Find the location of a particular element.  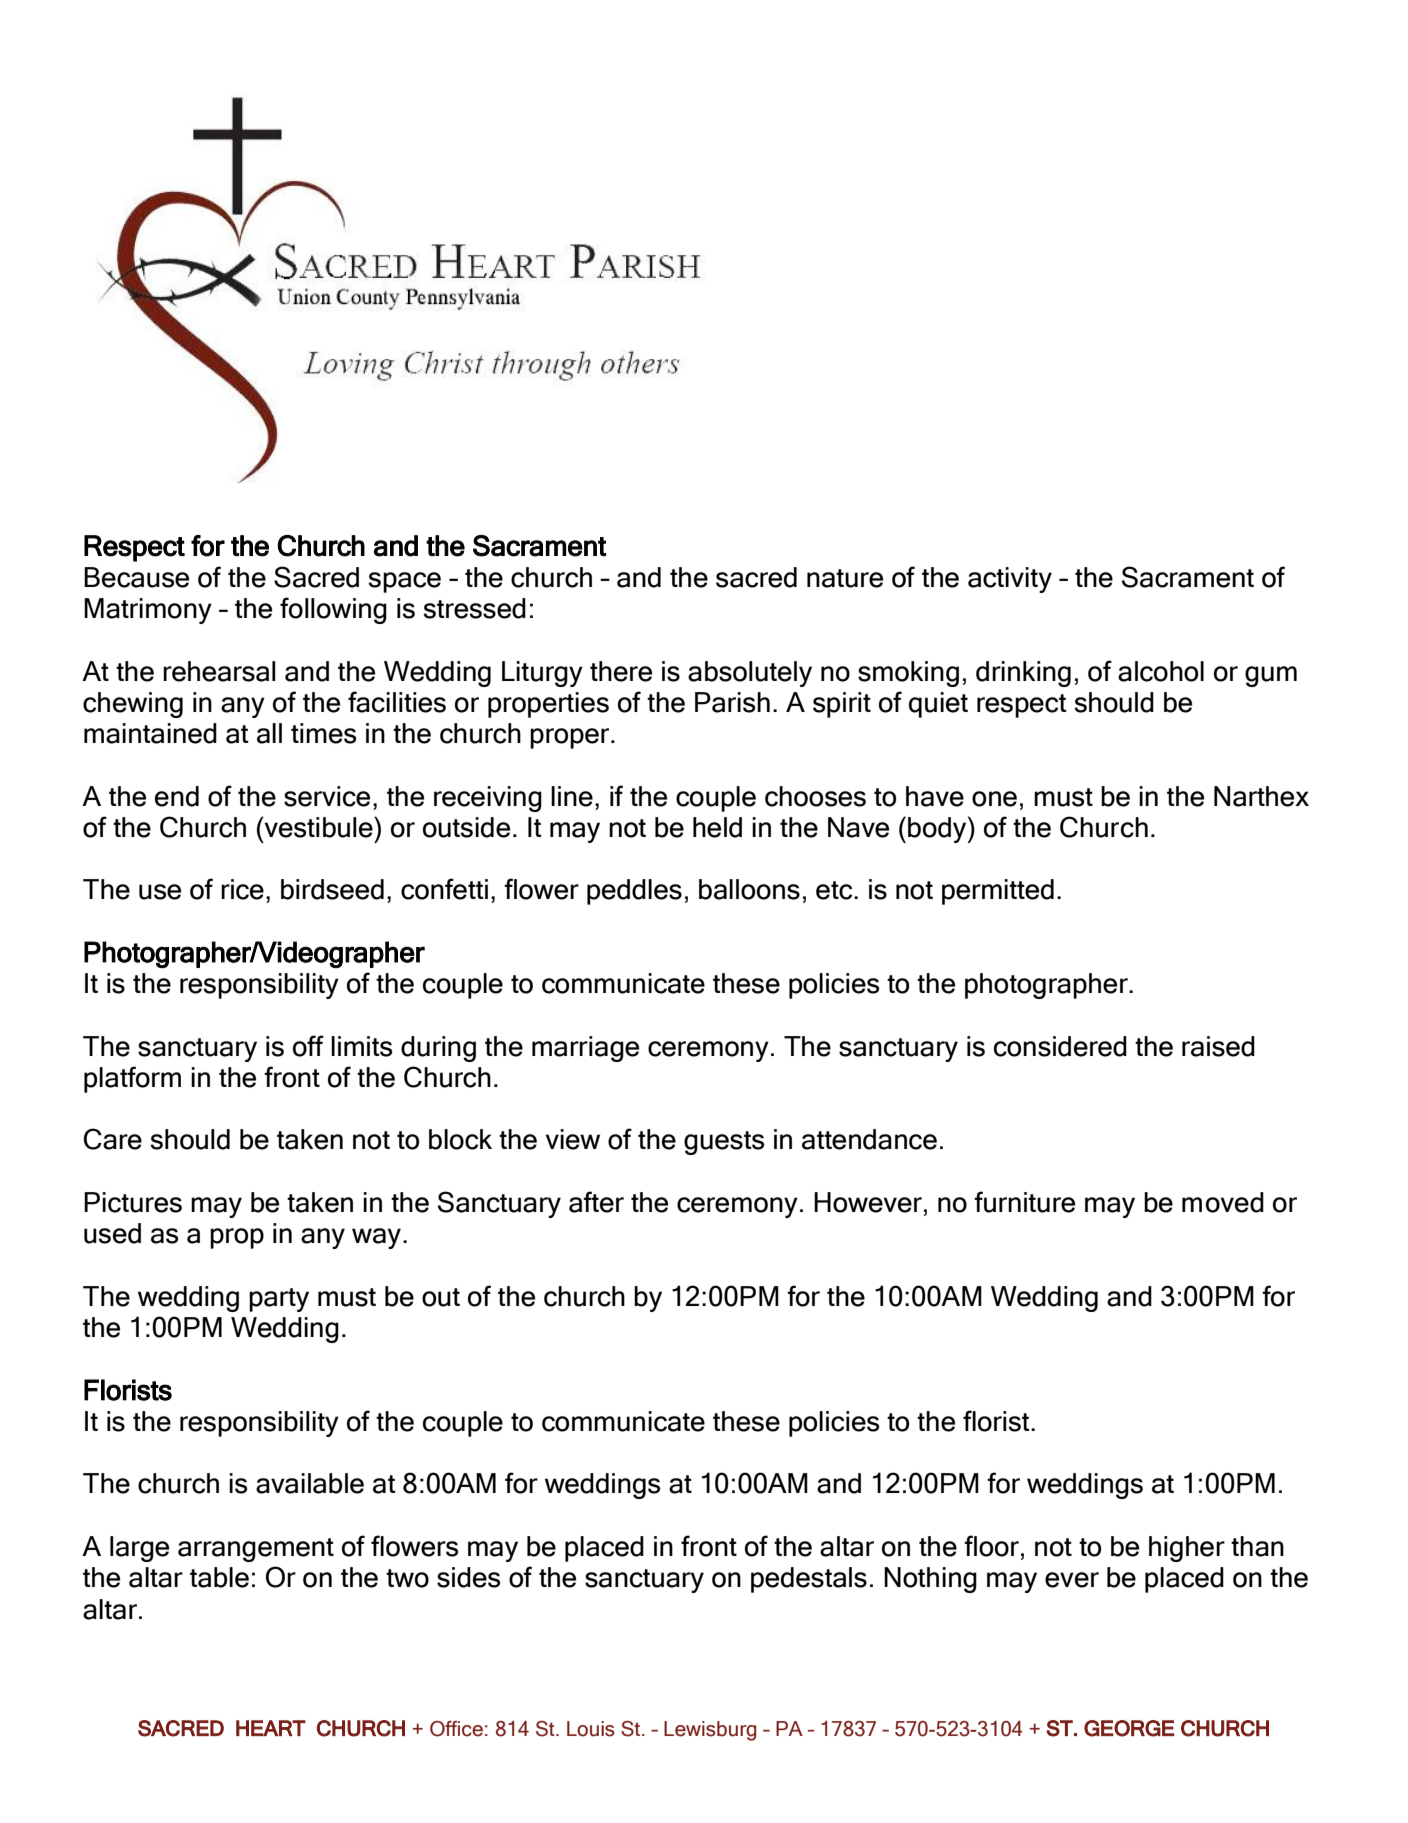

moved is located at coordinates (1223, 1202).
